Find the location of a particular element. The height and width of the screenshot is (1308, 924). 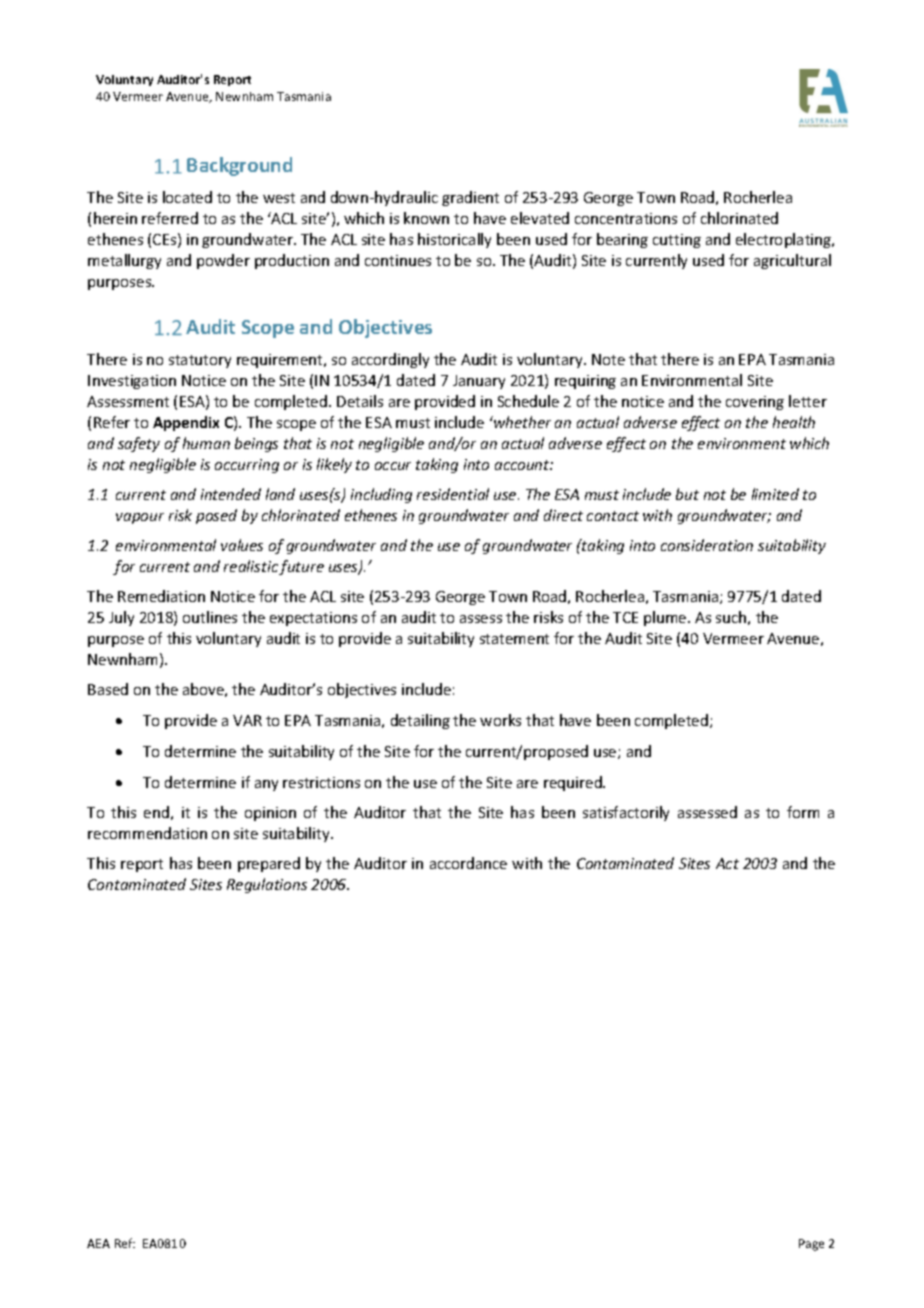

gradient is located at coordinates (470, 198).
